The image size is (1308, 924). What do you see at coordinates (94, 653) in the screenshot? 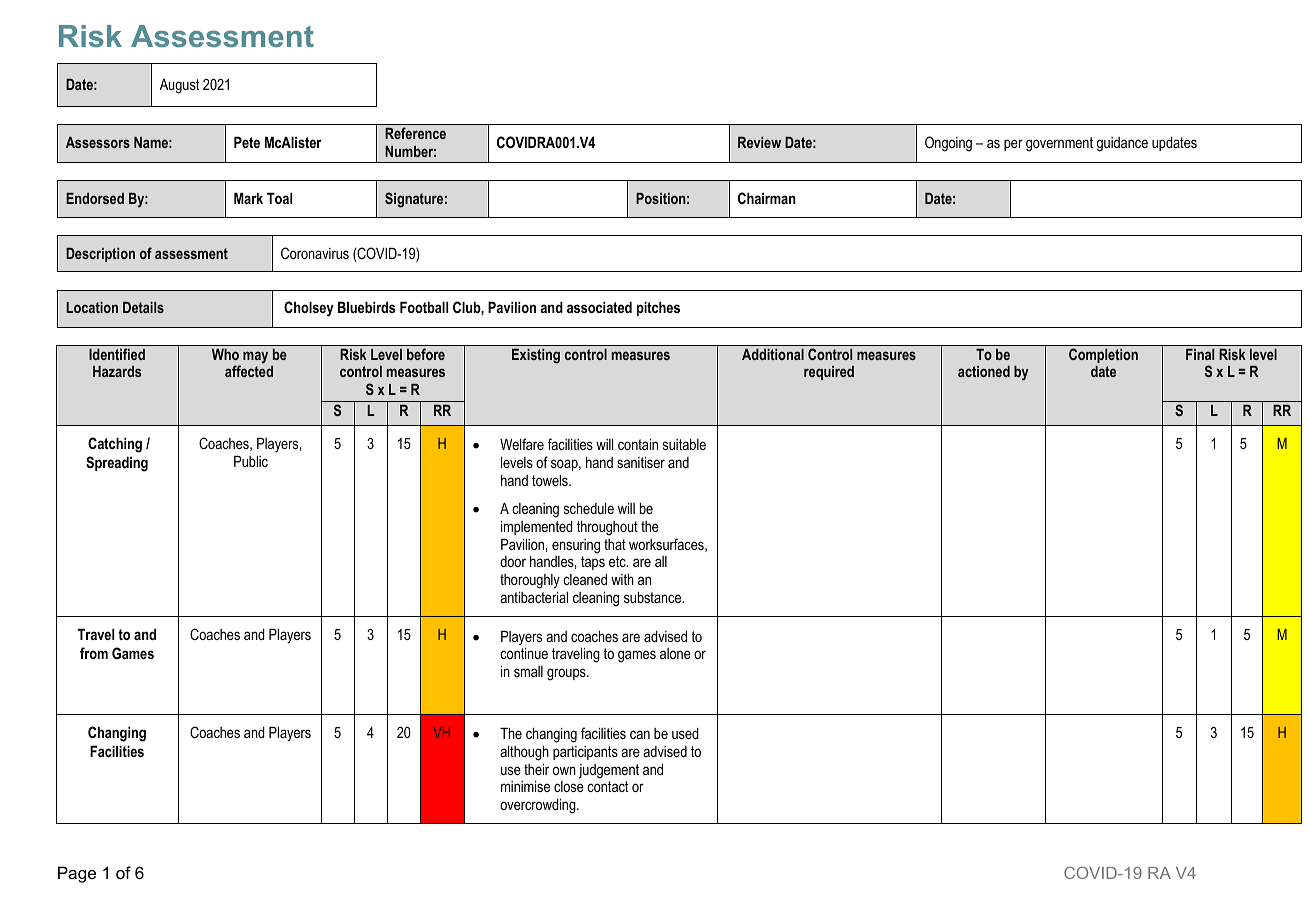
I see `from` at bounding box center [94, 653].
